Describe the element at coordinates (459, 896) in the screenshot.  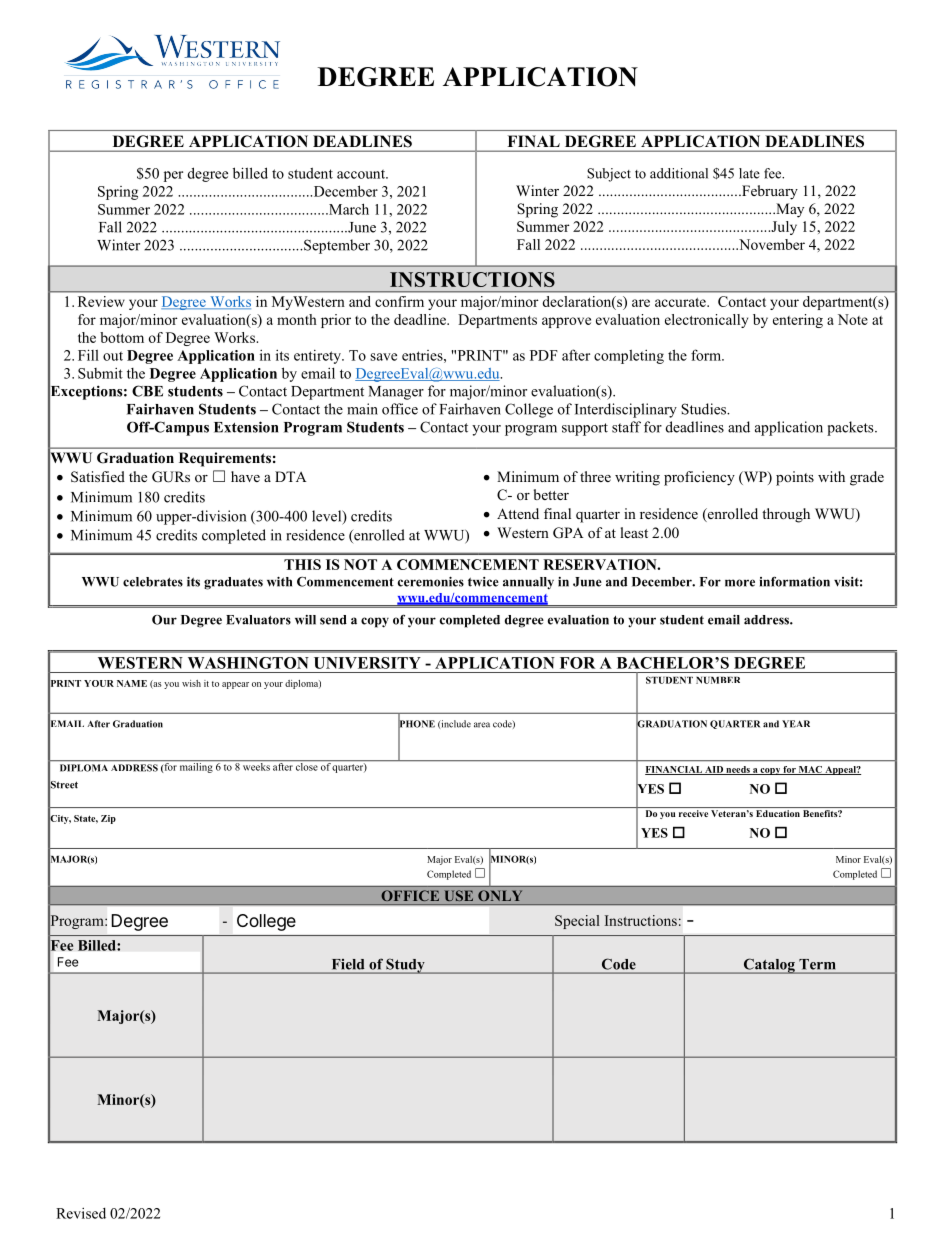
I see `USE` at that location.
